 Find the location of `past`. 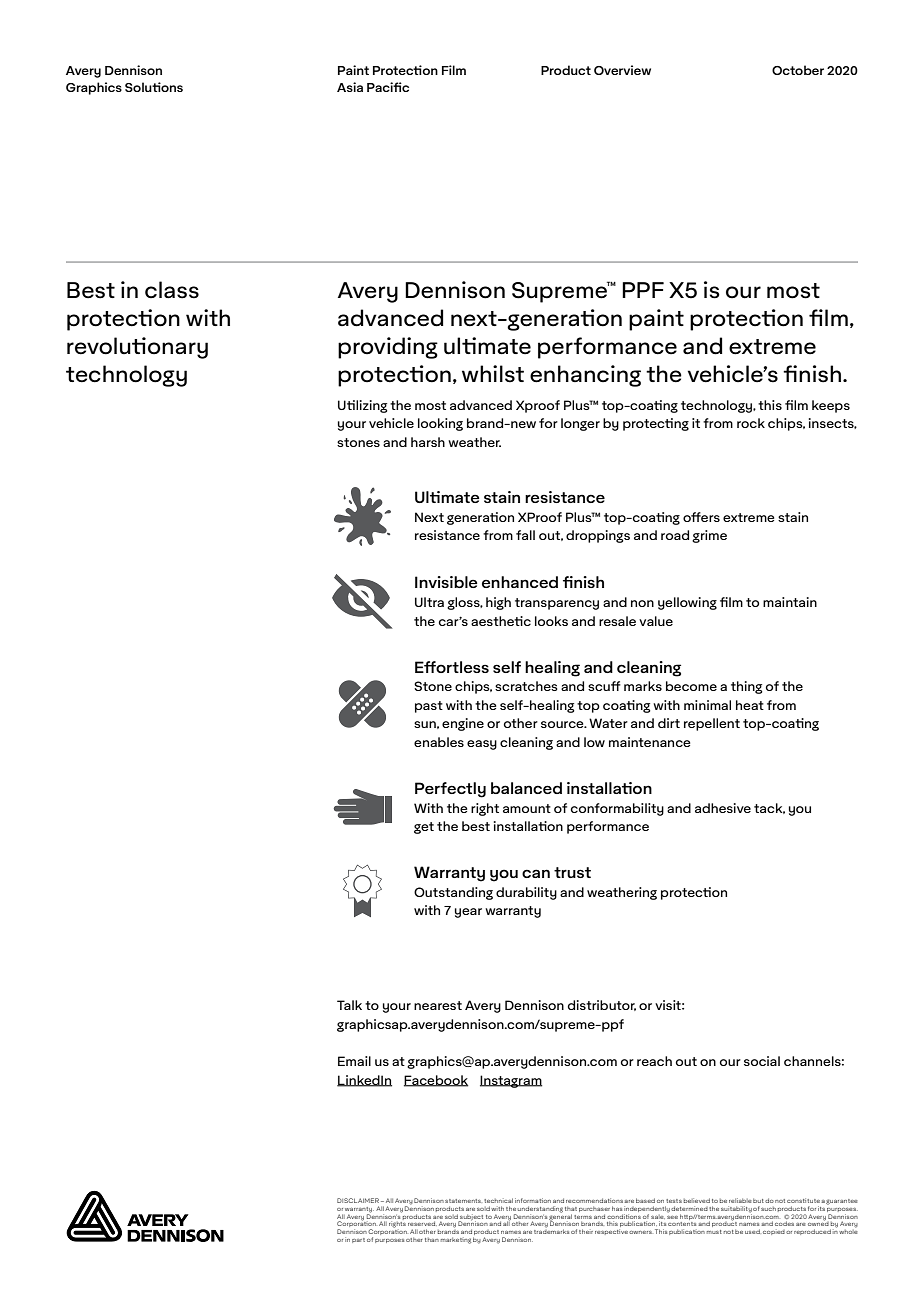

past is located at coordinates (429, 707).
